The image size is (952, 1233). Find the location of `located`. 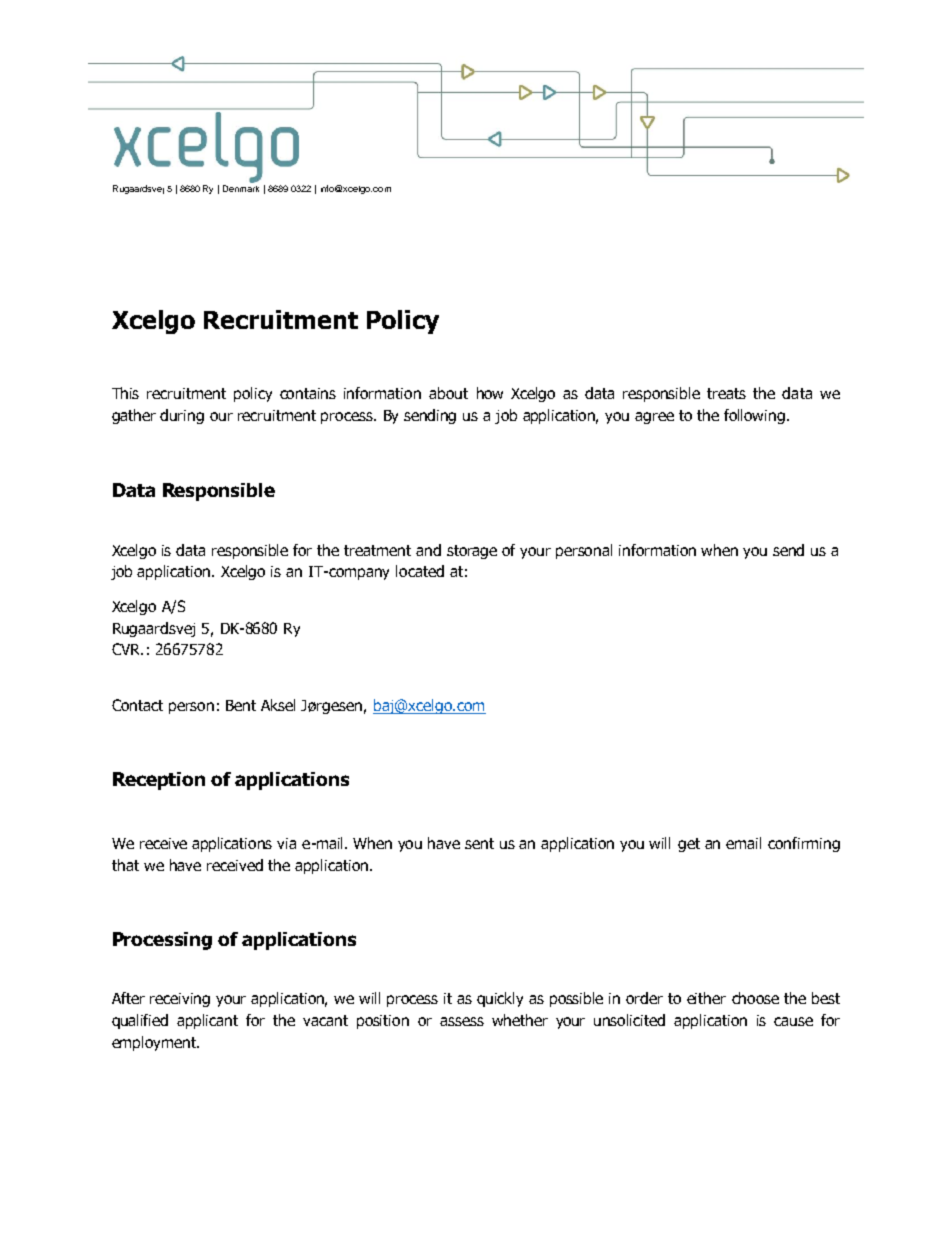

located is located at coordinates (420, 571).
